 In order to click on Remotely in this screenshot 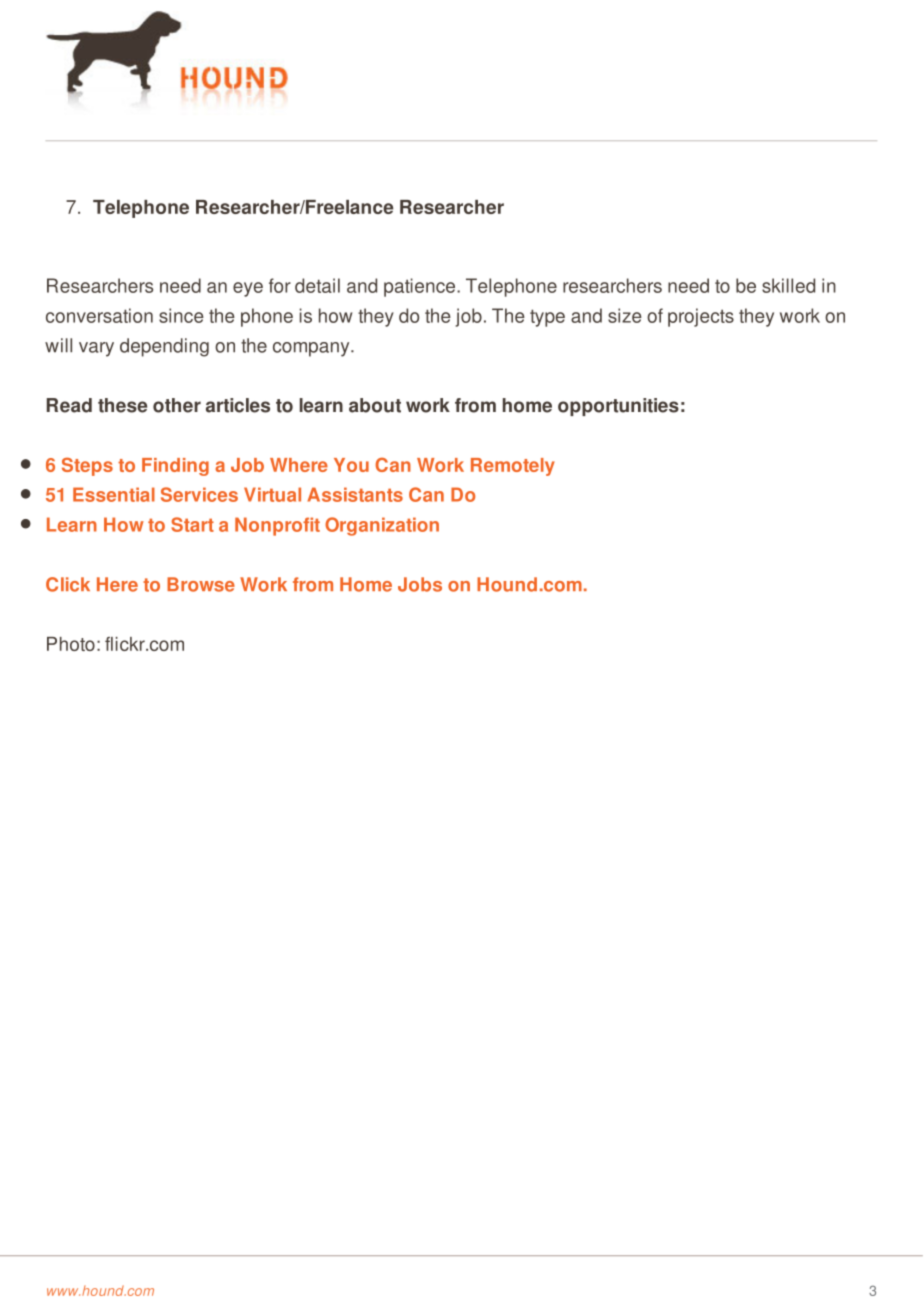, I will do `click(513, 467)`.
